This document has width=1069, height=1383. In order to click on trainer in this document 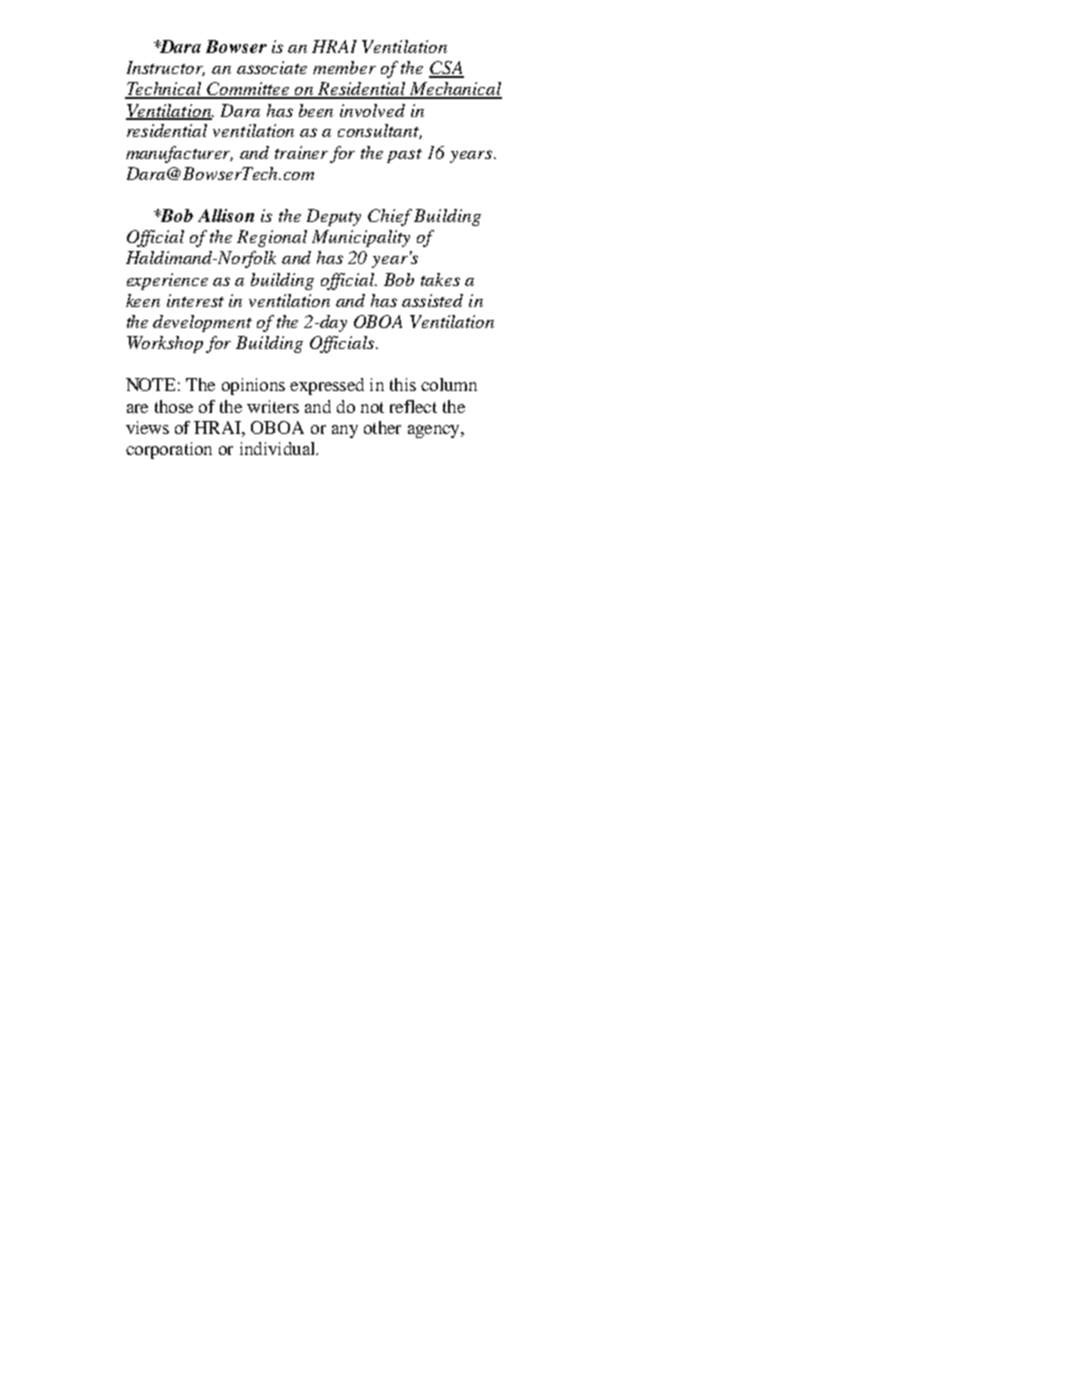, I will do `click(301, 152)`.
